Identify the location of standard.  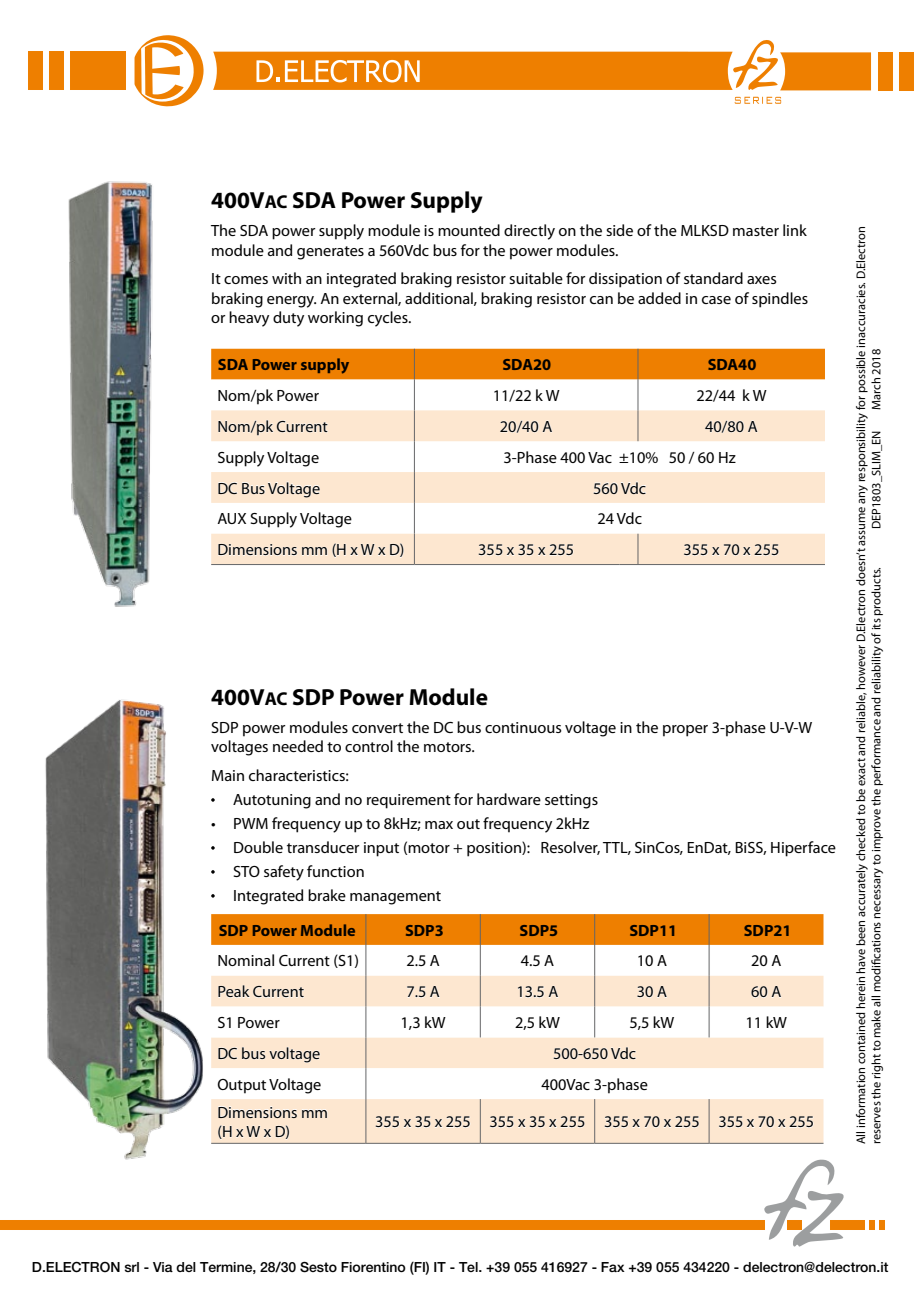
(713, 278).
